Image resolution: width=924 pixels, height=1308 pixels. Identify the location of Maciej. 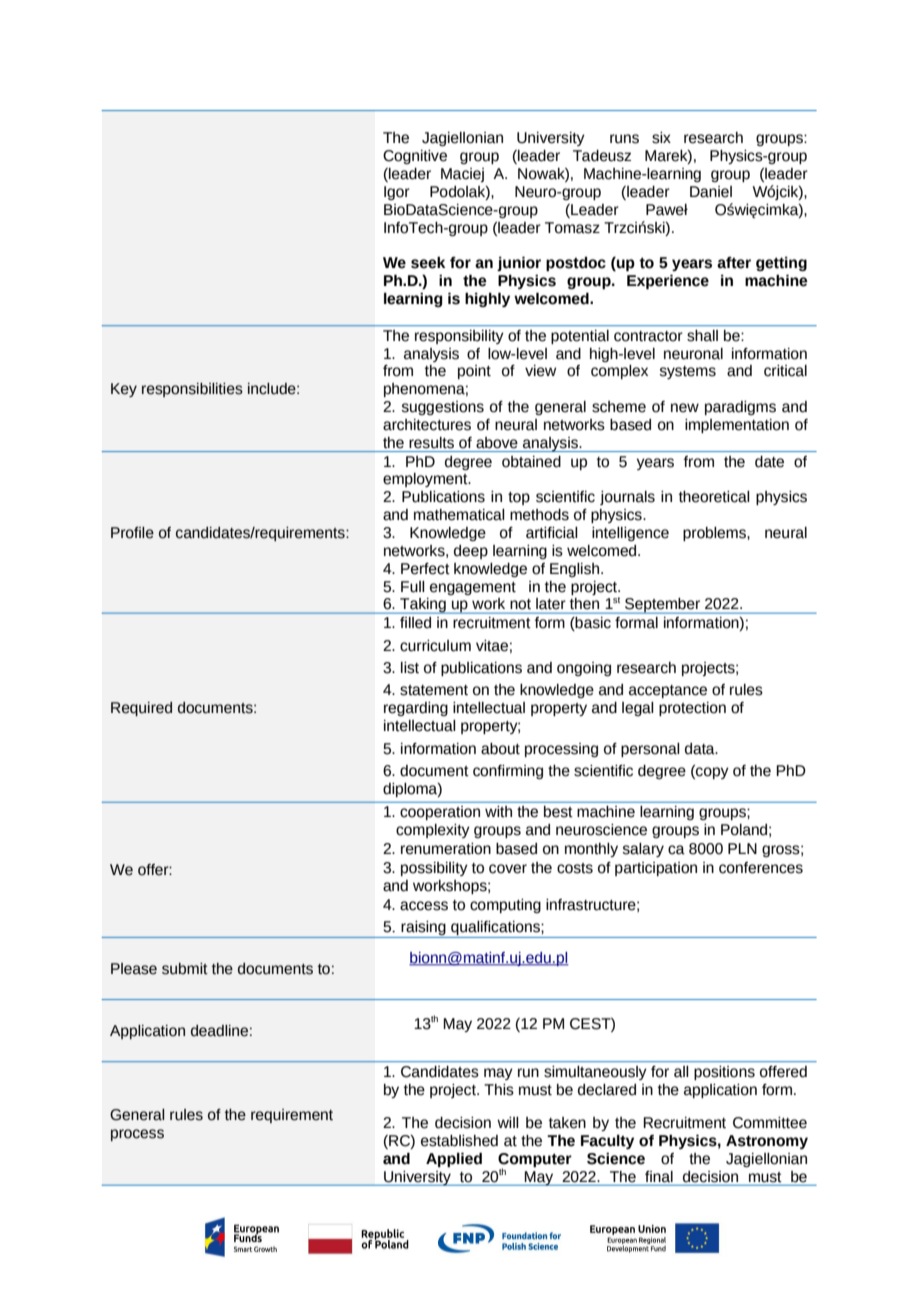
(462, 175).
